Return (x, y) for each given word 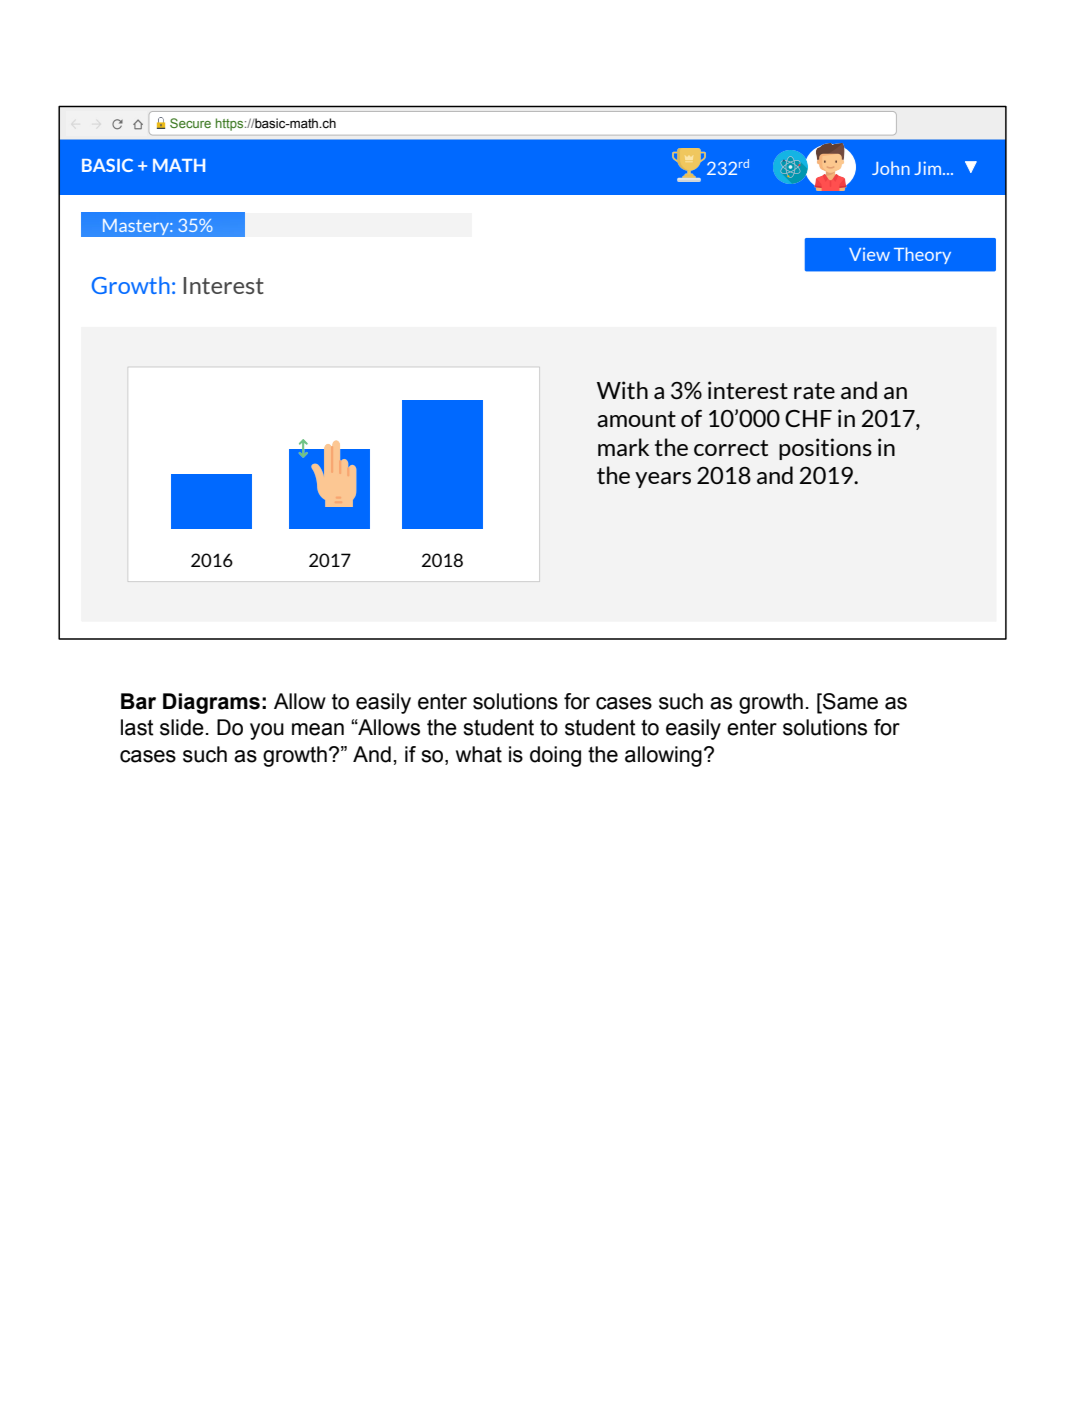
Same (849, 701)
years (663, 480)
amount (636, 419)
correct (731, 448)
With (622, 390)
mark (623, 447)
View (869, 254)
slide (182, 727)
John (891, 168)
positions (825, 449)
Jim (929, 168)
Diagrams (211, 703)
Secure (190, 123)
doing (555, 756)
